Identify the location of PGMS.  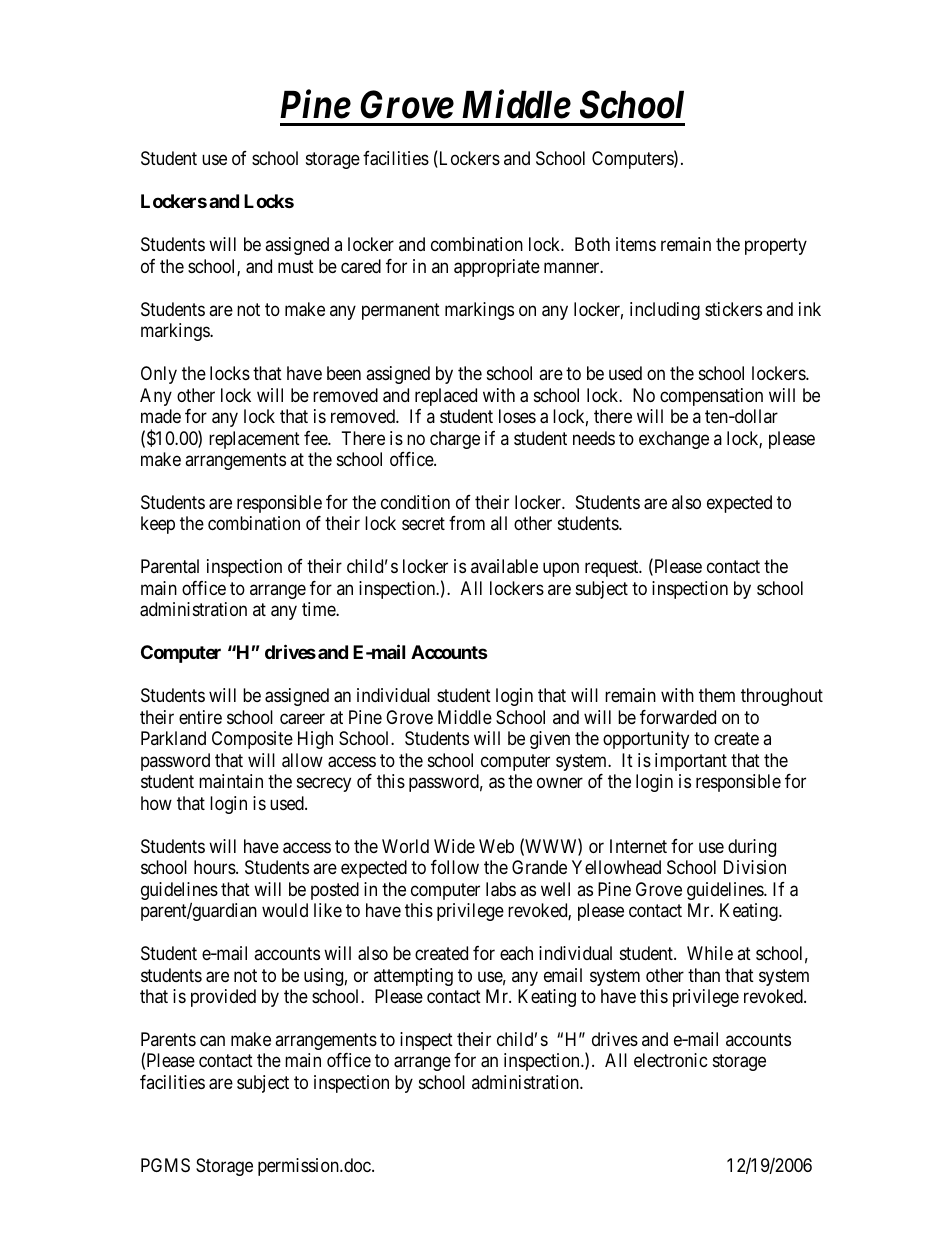
(165, 1165).
